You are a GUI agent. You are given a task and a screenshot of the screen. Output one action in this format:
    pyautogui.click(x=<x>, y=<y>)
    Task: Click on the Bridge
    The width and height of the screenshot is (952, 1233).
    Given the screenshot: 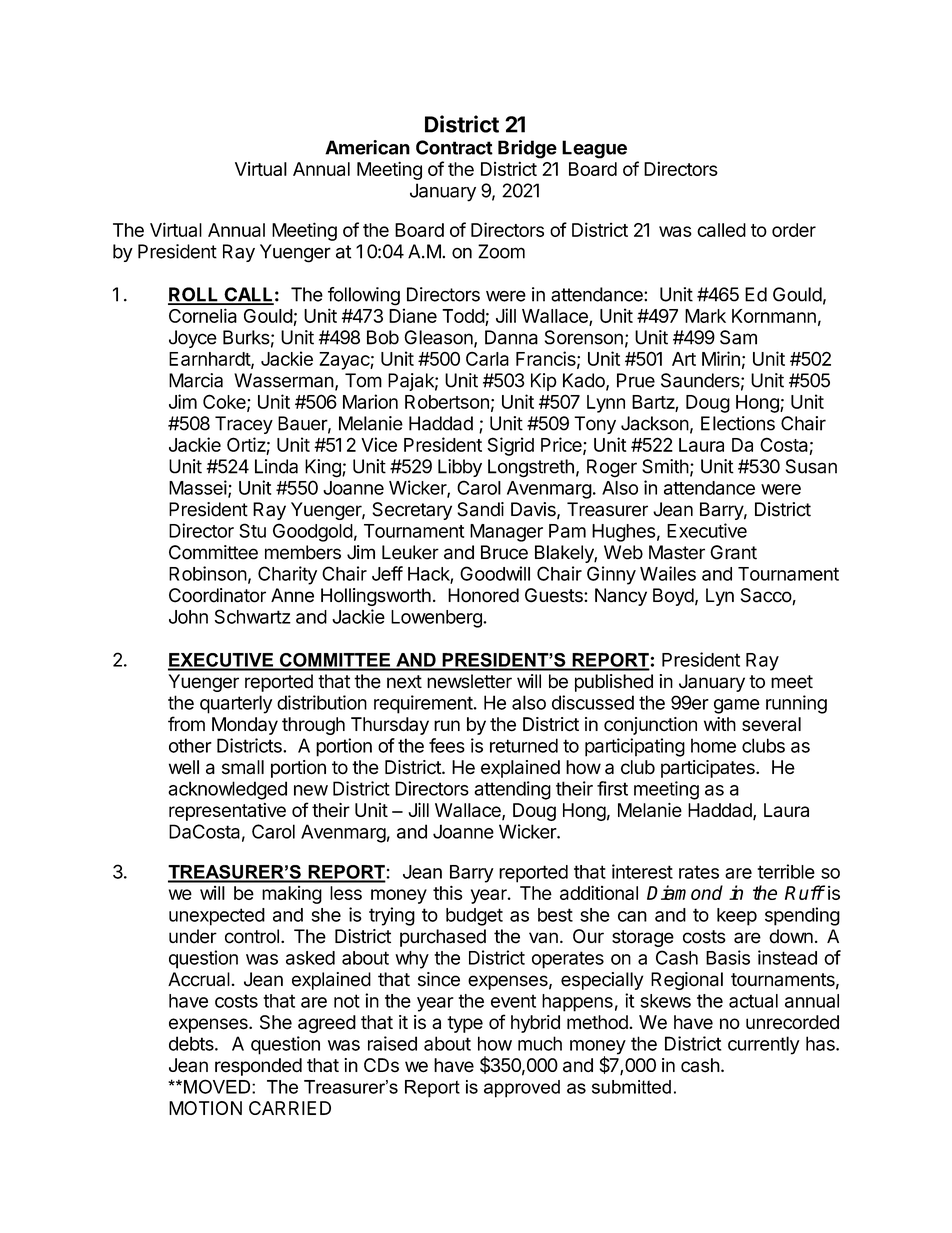 What is the action you would take?
    pyautogui.click(x=527, y=149)
